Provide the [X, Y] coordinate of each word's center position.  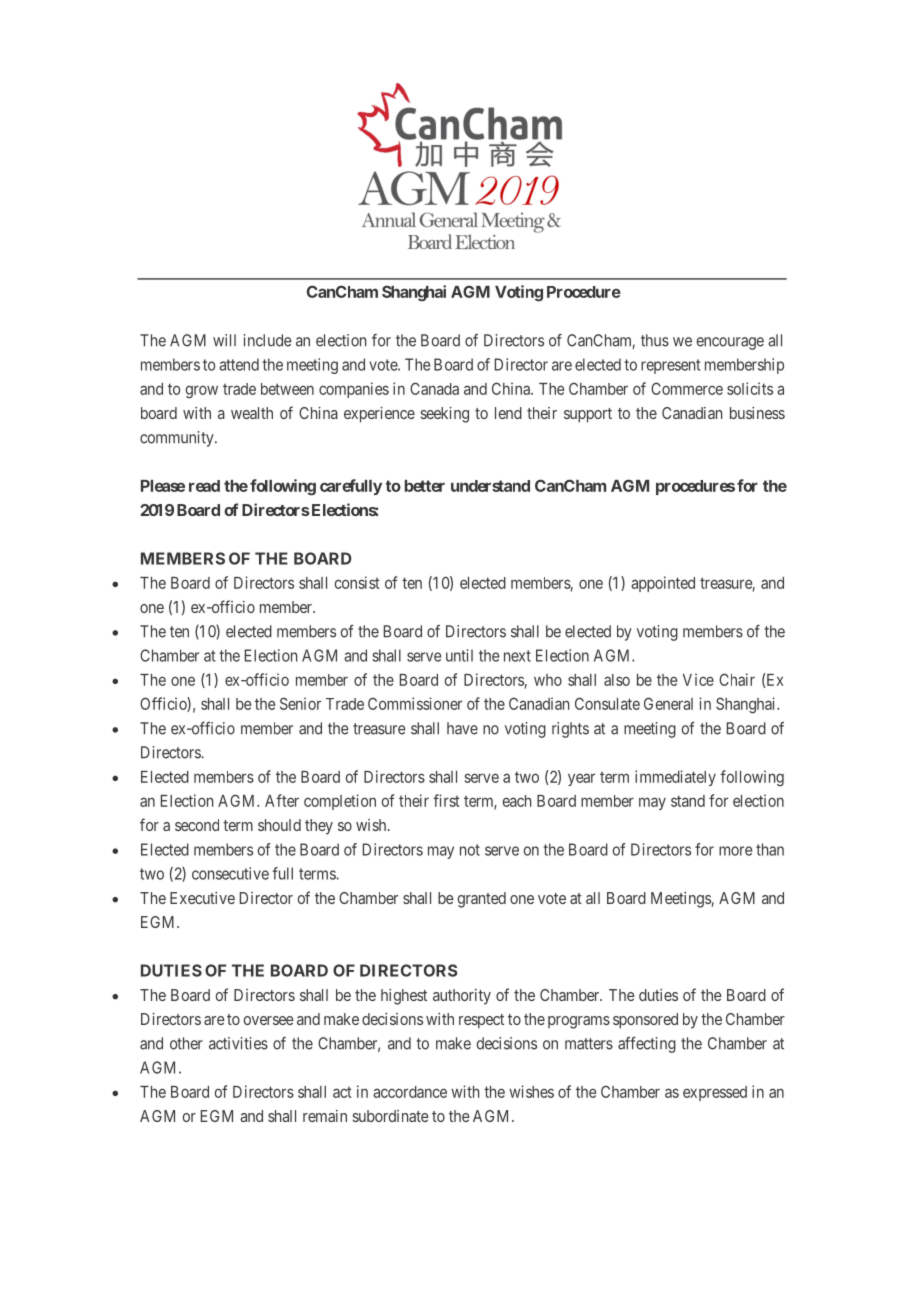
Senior [300, 703]
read [204, 486]
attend [239, 364]
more [735, 851]
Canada [434, 388]
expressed [715, 1093]
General [668, 703]
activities [238, 1043]
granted [482, 900]
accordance [410, 1092]
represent [670, 366]
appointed [663, 584]
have [462, 728]
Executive [202, 898]
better [425, 486]
